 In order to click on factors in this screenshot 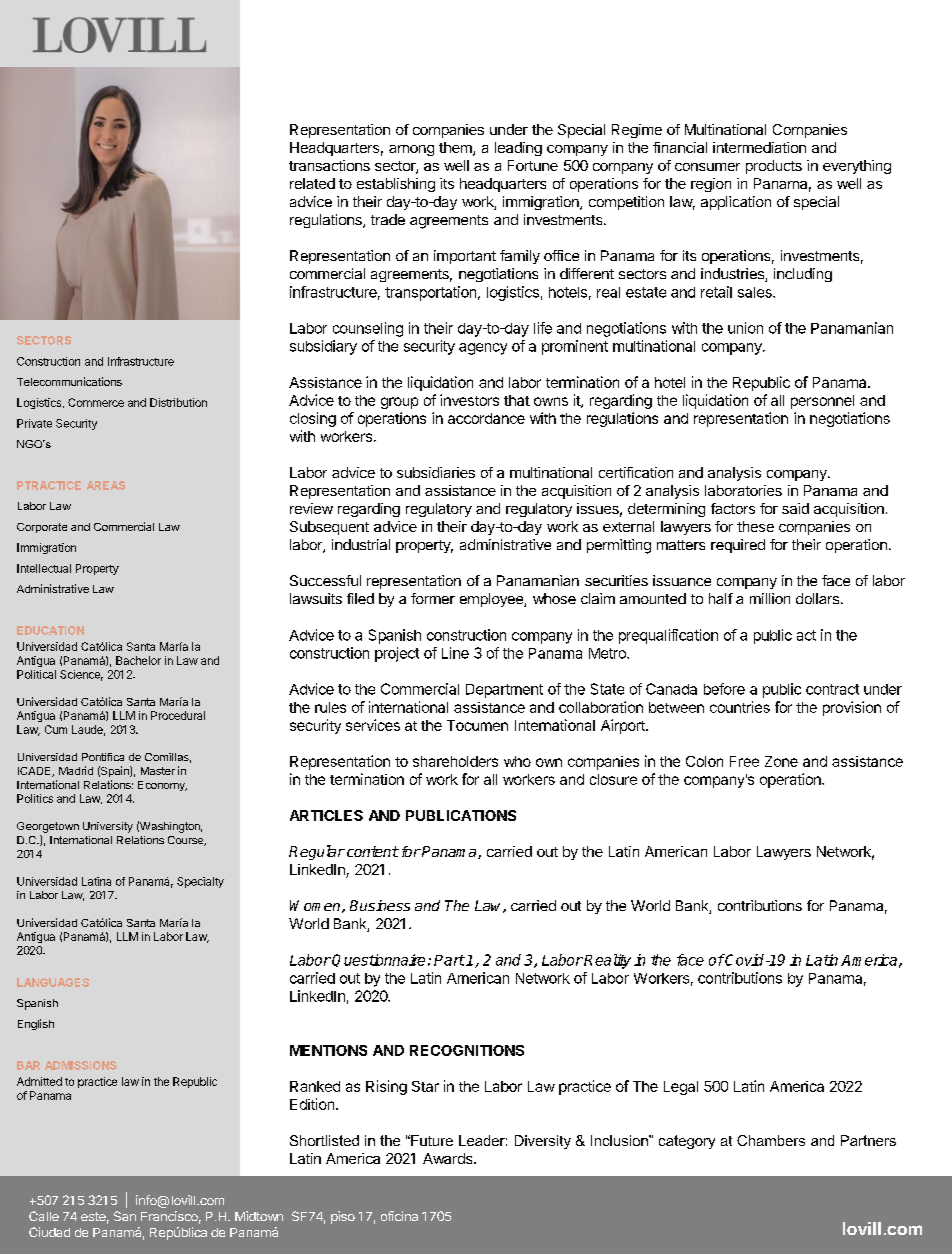, I will do `click(733, 508)`.
